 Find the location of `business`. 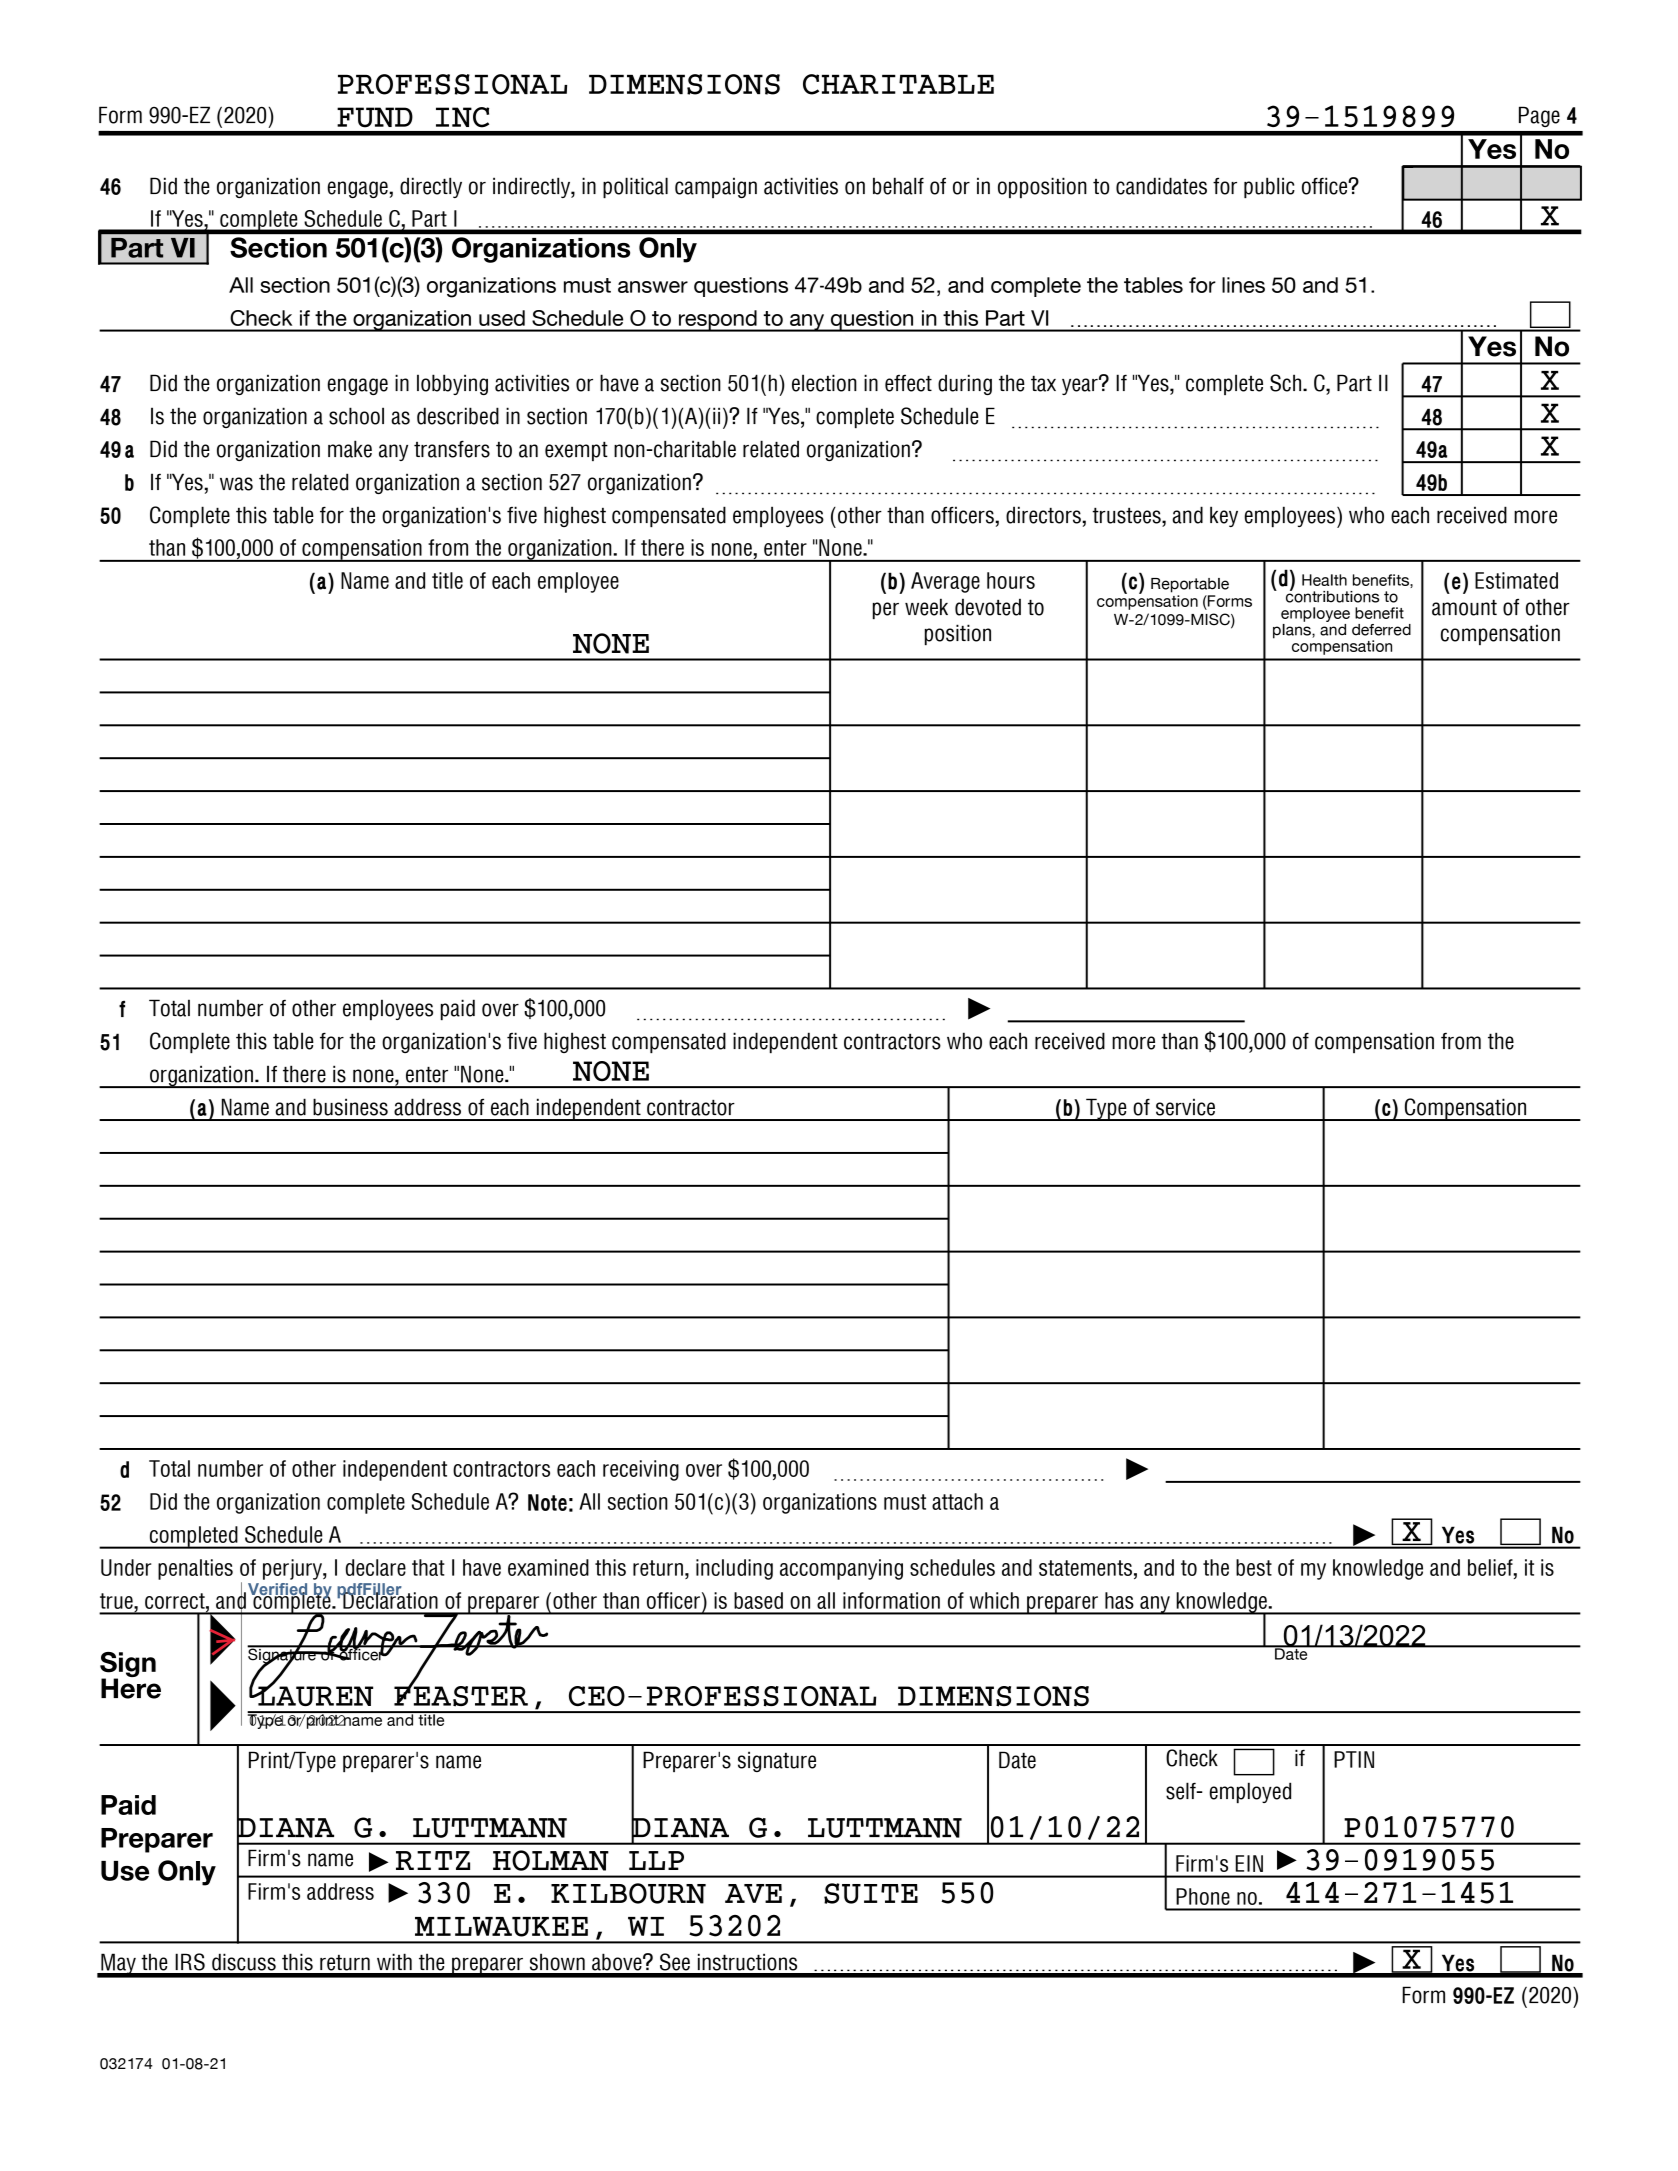

business is located at coordinates (350, 1107).
